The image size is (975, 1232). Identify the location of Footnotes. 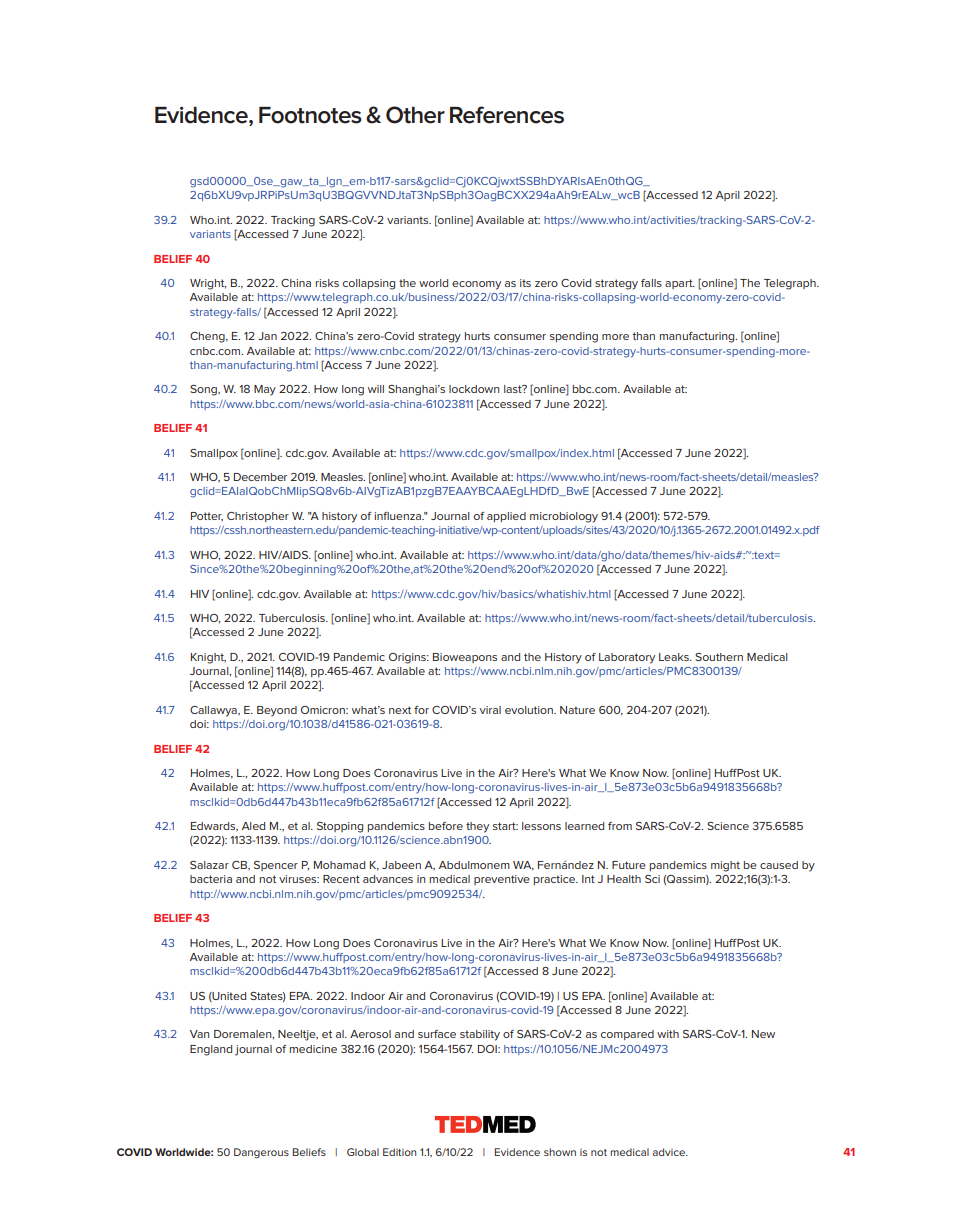
(310, 115).
